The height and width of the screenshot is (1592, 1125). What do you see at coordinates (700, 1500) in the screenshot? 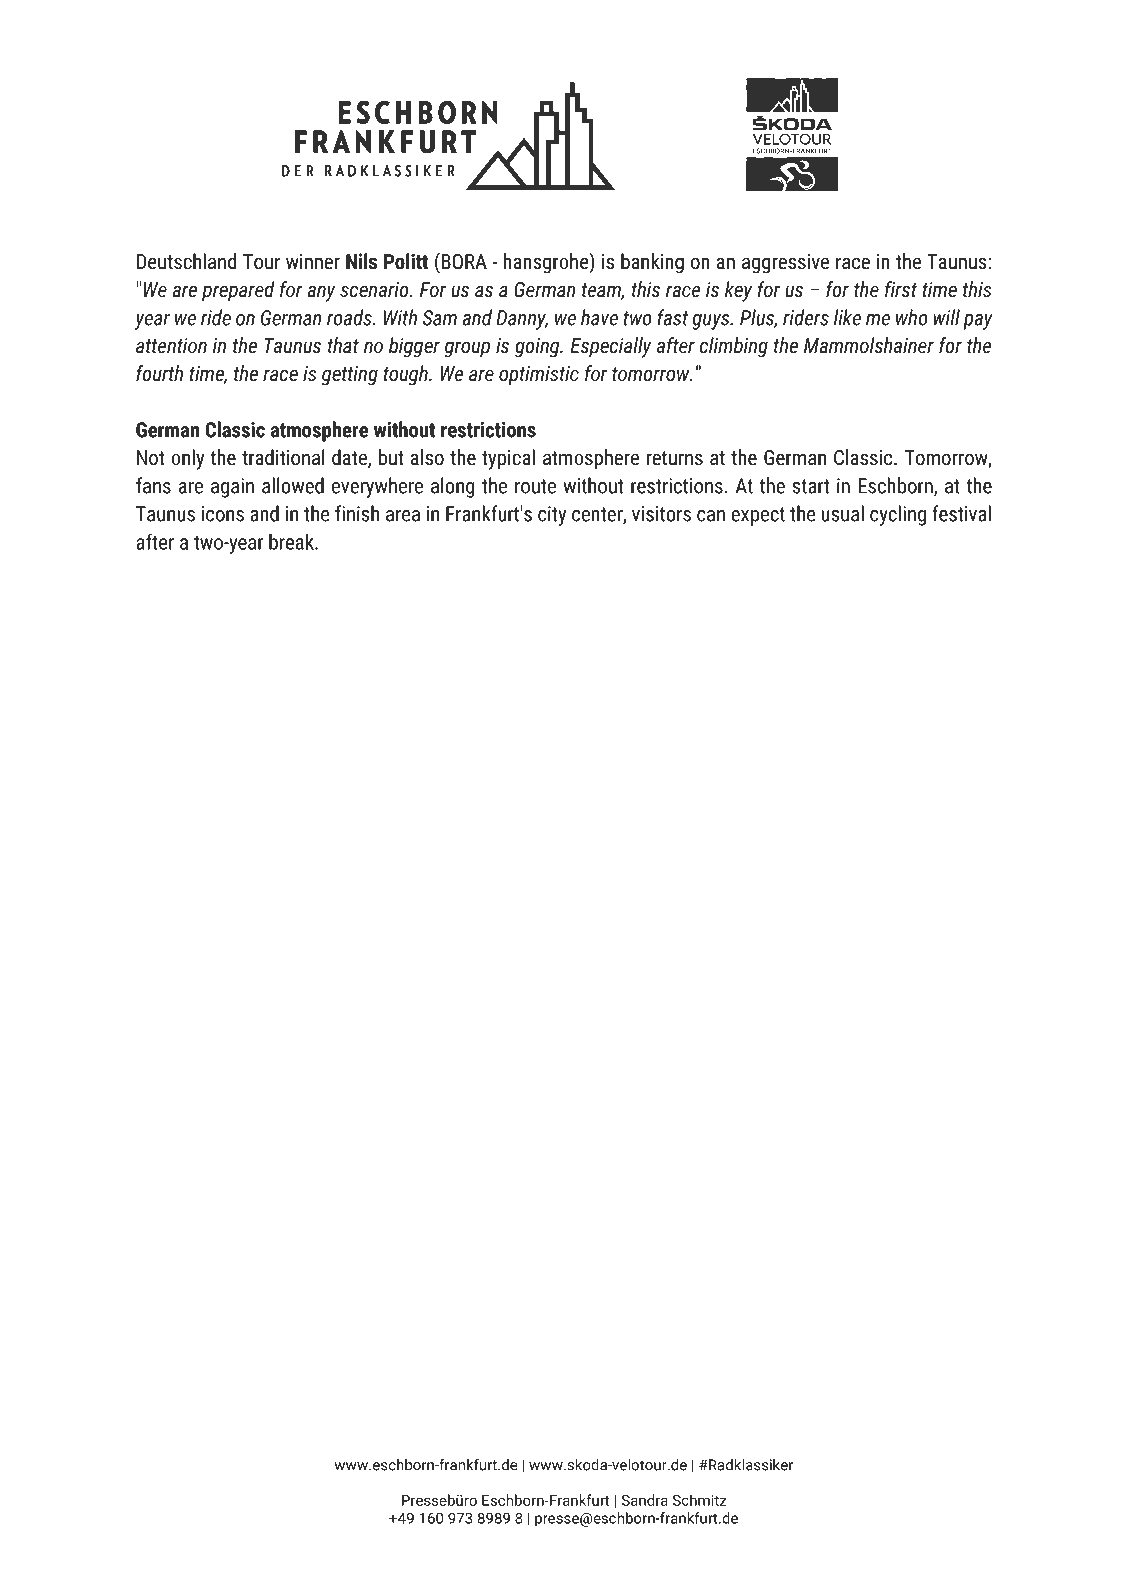
I see `Schmitz` at bounding box center [700, 1500].
